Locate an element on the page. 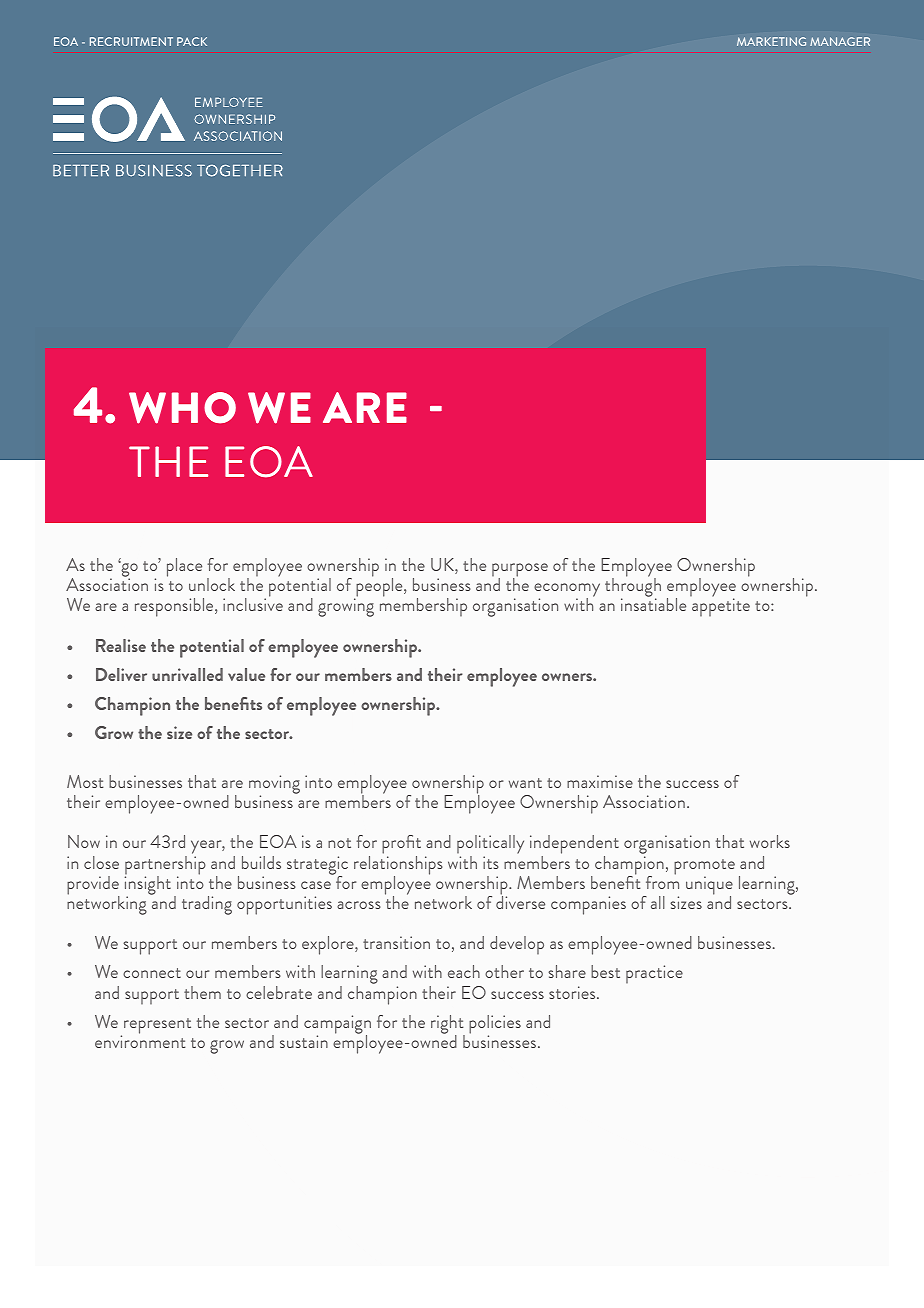  right is located at coordinates (448, 1025).
